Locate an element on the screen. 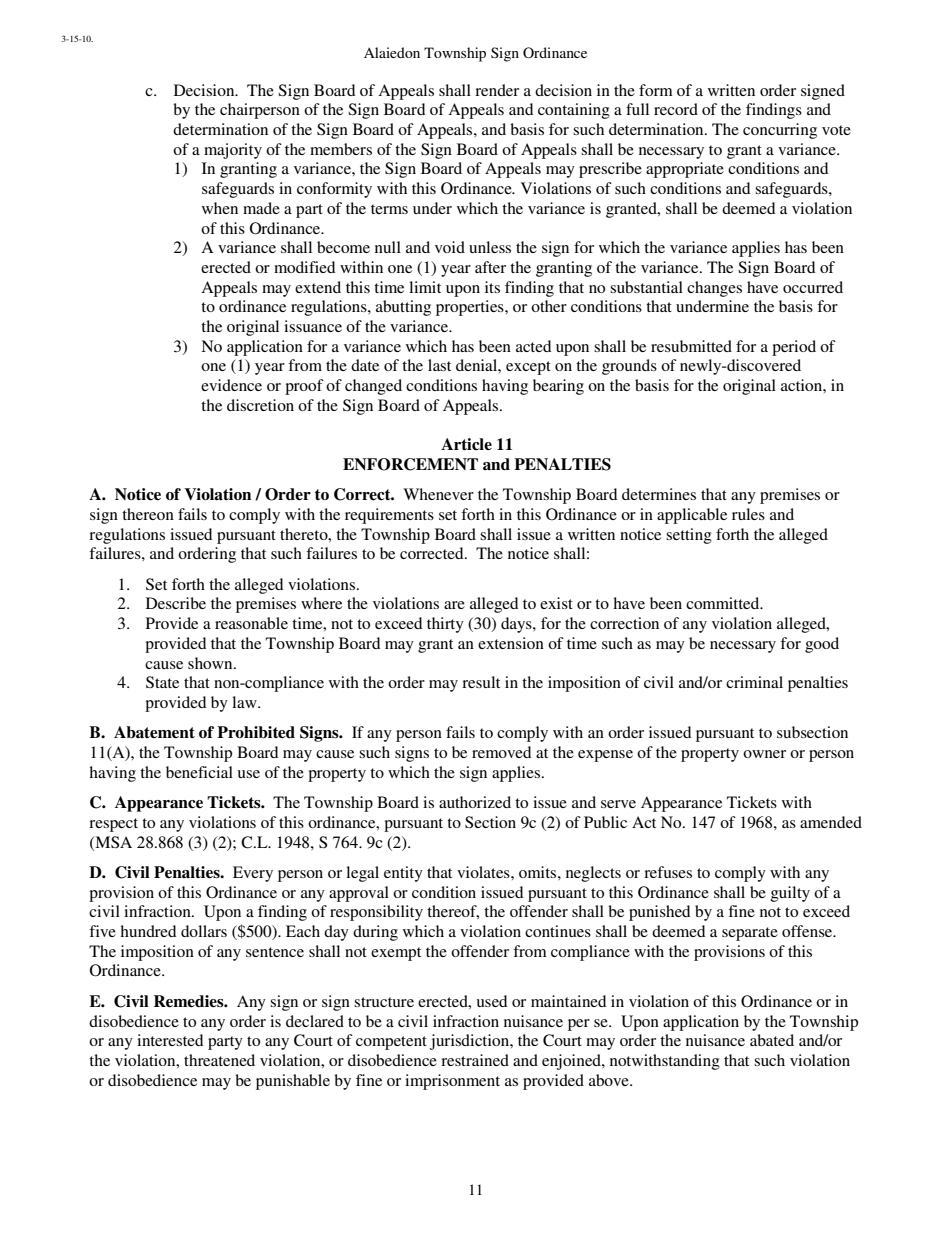  amended is located at coordinates (831, 822).
